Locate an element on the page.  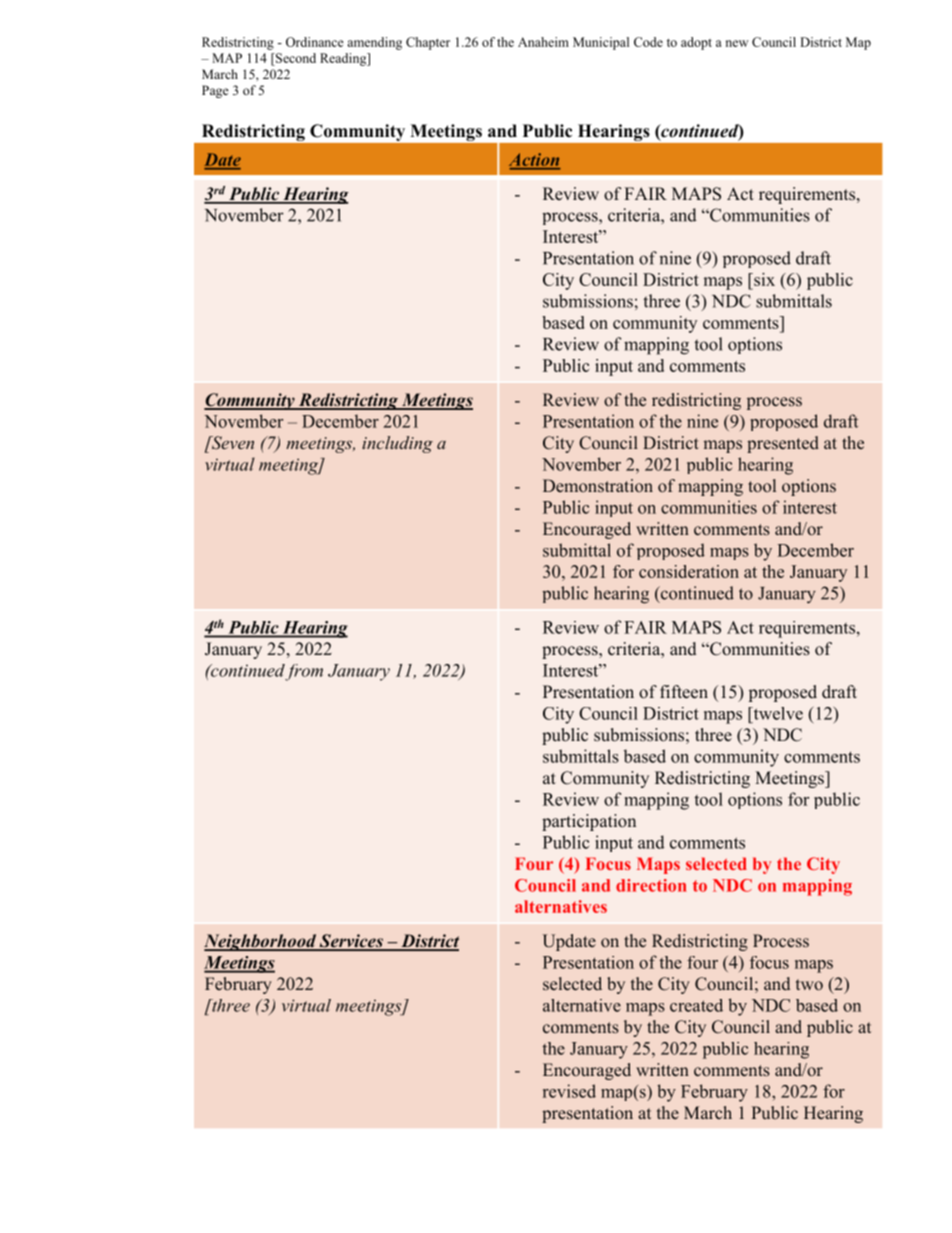
Second is located at coordinates (295, 58).
